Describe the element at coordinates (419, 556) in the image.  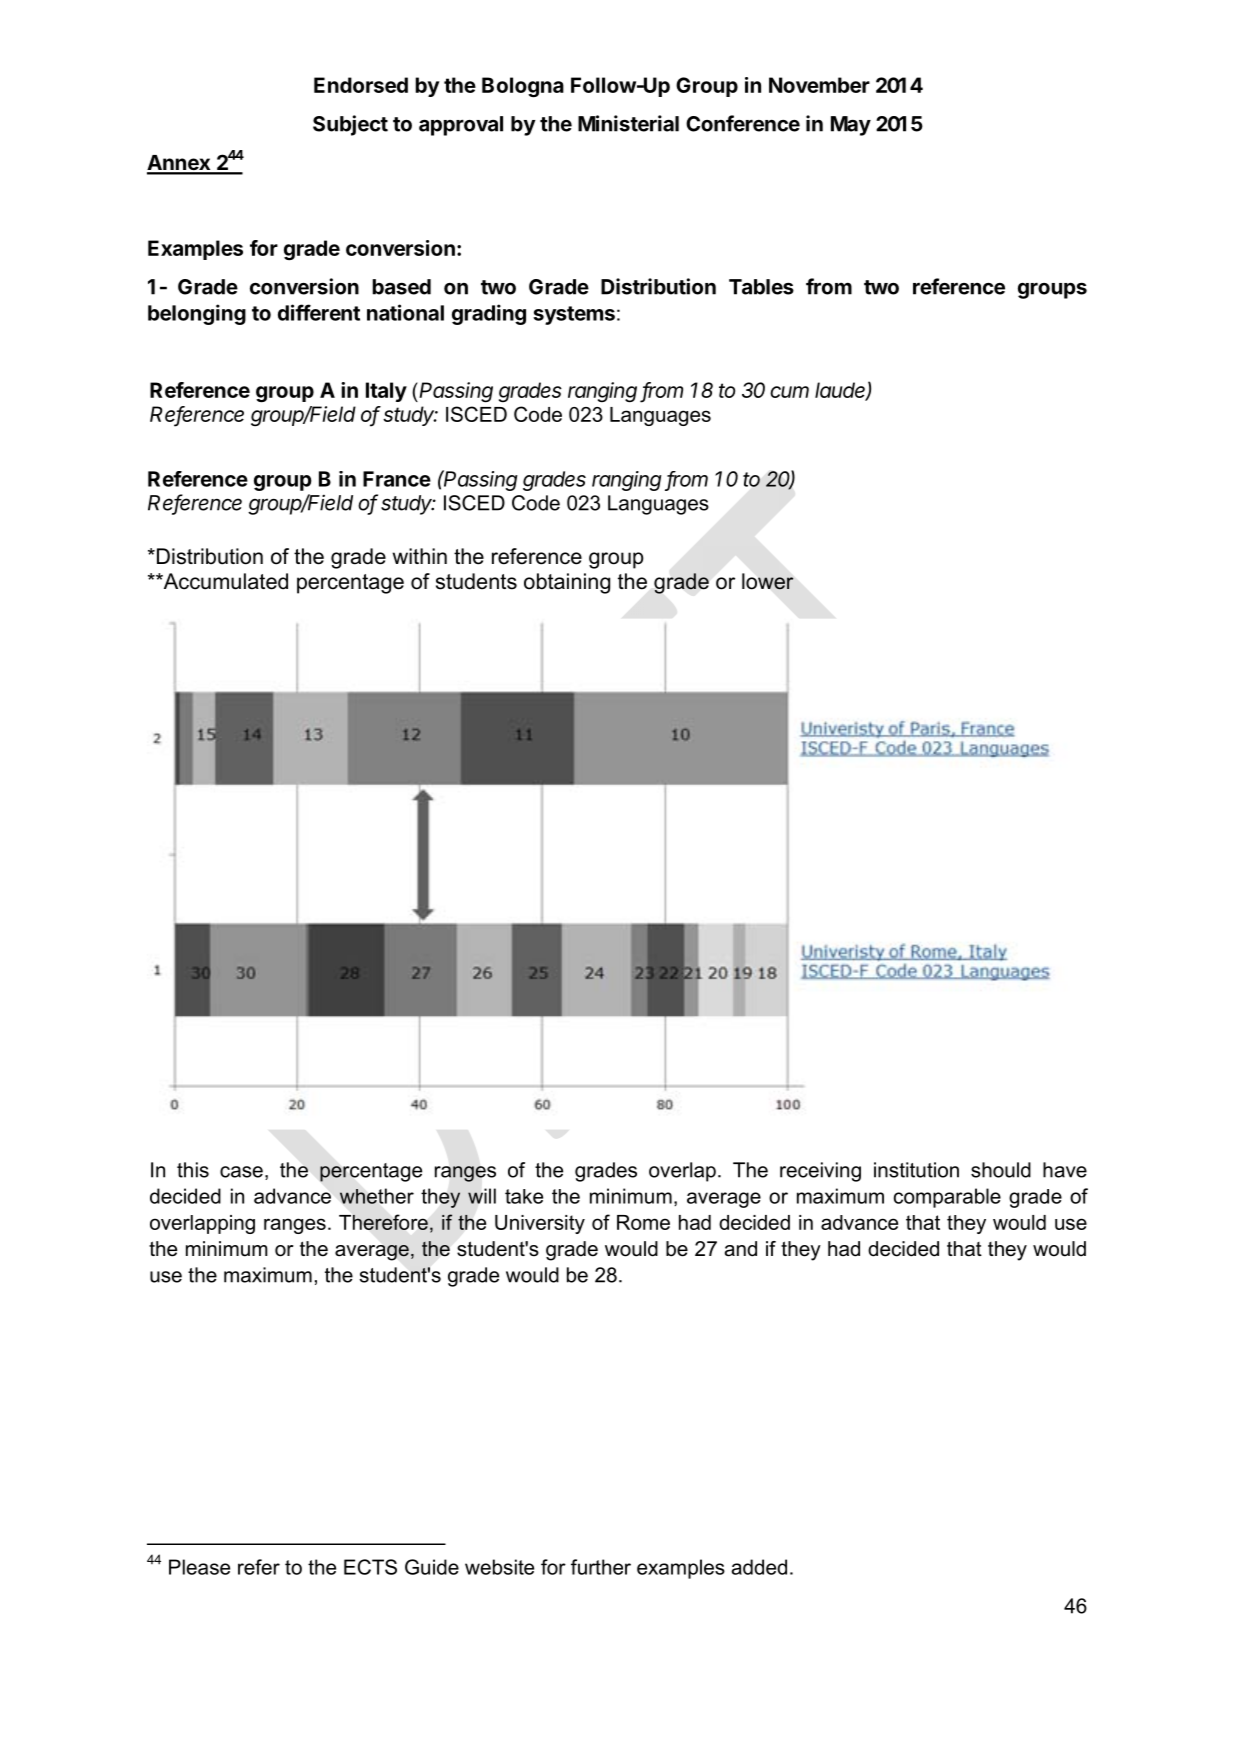
I see `within` at that location.
